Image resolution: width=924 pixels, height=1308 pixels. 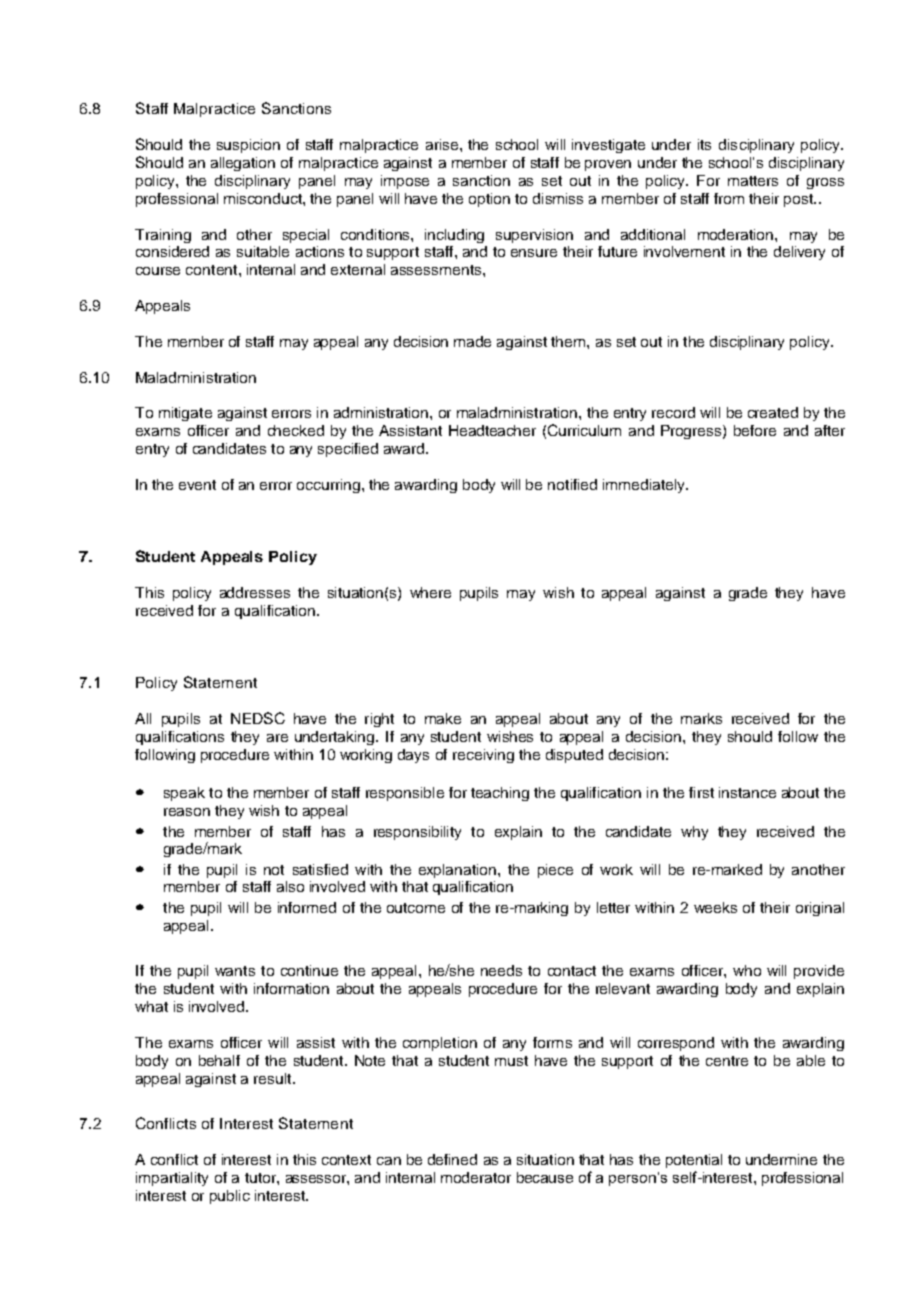 What do you see at coordinates (261, 1178) in the document?
I see `tutor` at bounding box center [261, 1178].
